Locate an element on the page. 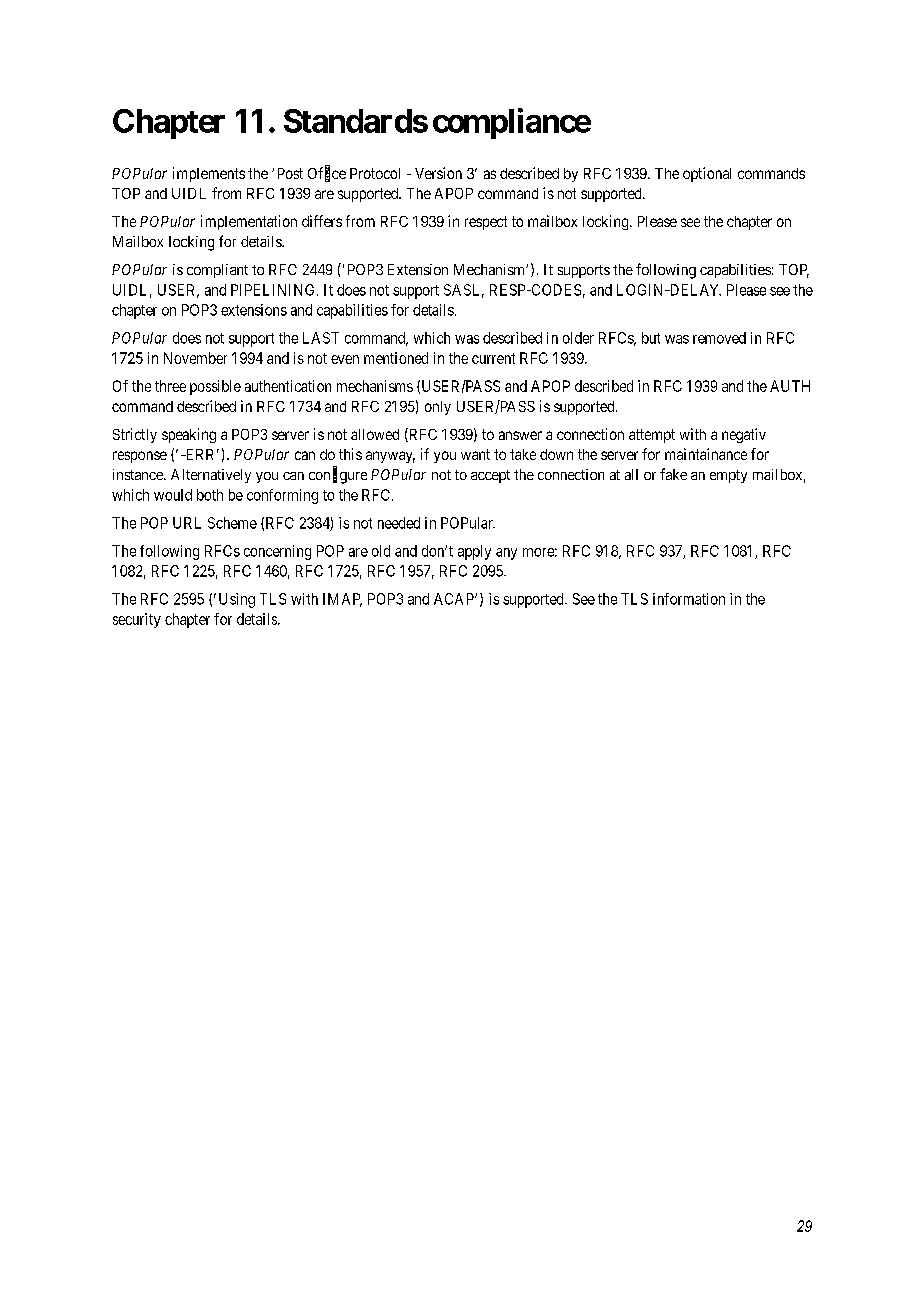 The width and height of the page is (924, 1308). optional is located at coordinates (707, 174).
